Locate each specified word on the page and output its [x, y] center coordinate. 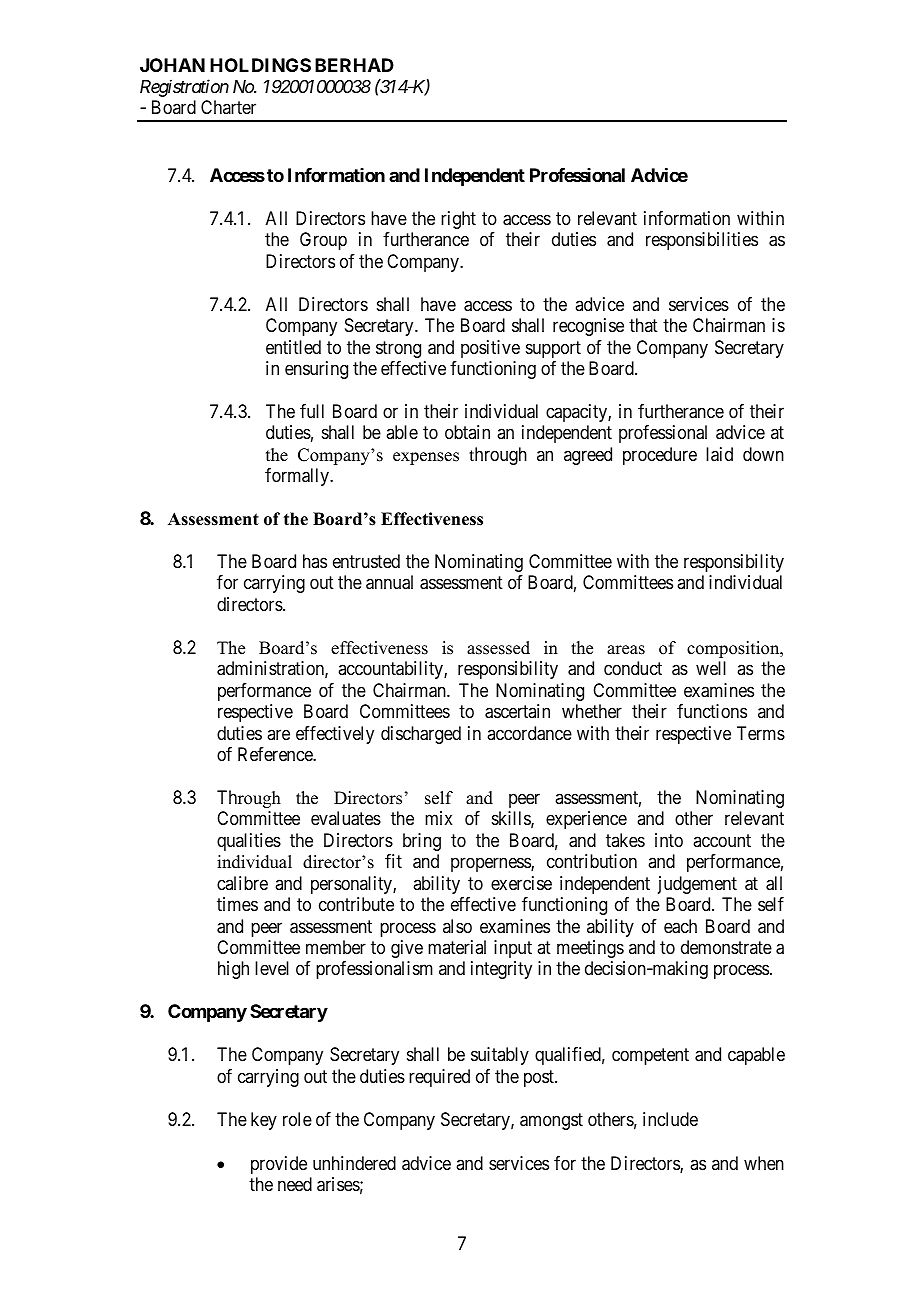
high [233, 970]
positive [490, 349]
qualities [249, 842]
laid [719, 454]
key [264, 1121]
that [643, 325]
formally [298, 477]
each [680, 926]
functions [712, 711]
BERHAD [354, 65]
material [457, 947]
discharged [421, 735]
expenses [426, 458]
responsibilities [702, 241]
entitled [293, 347]
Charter [228, 107]
